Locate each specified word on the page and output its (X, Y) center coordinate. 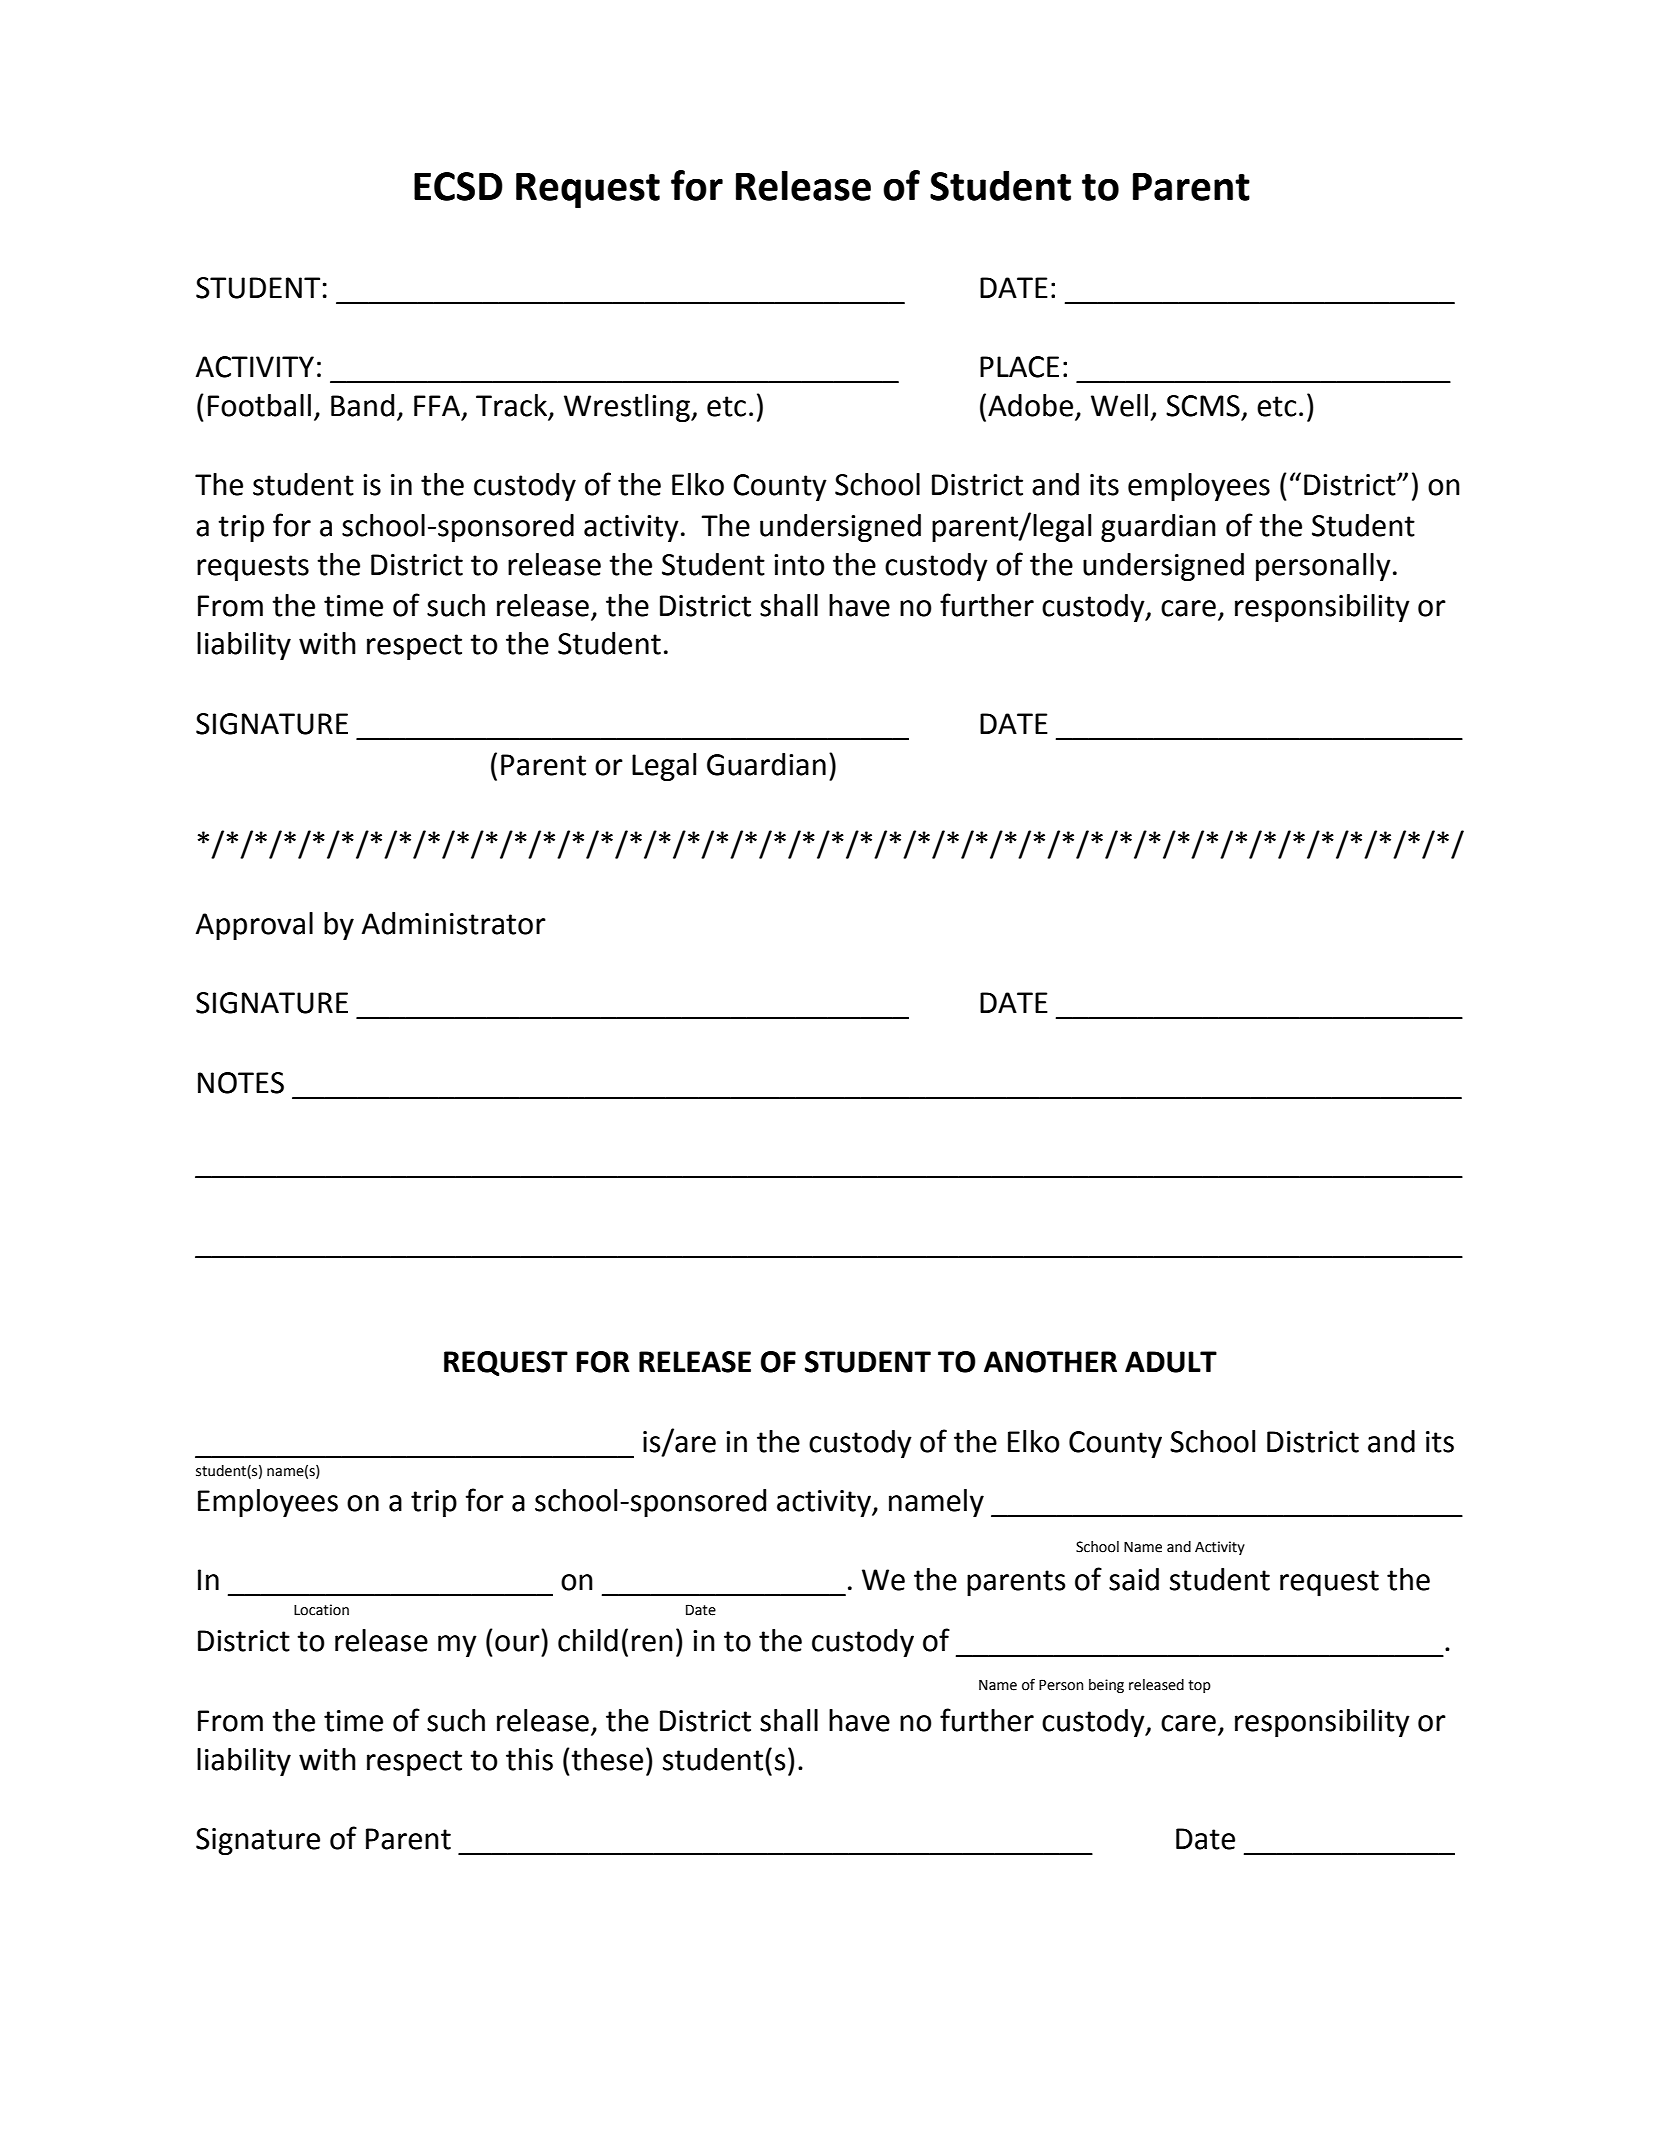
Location (321, 1610)
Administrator (454, 923)
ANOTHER (1050, 1362)
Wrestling (628, 408)
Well (1119, 405)
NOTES (241, 1083)
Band (362, 405)
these (606, 1759)
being (1106, 1686)
